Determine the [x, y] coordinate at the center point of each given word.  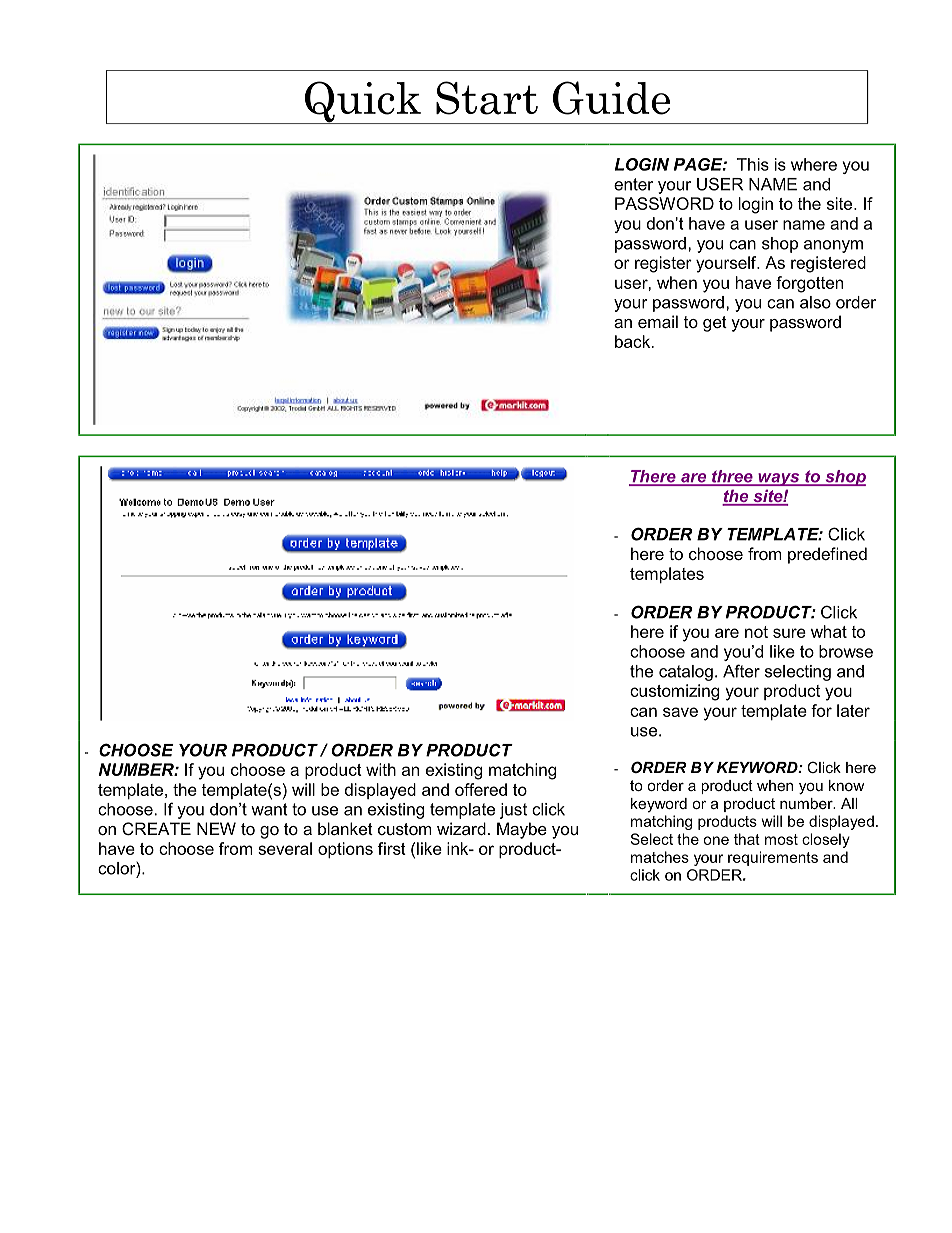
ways [779, 479]
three [732, 477]
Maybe [522, 830]
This [753, 164]
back [634, 341]
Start [487, 98]
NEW [216, 828]
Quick [362, 102]
